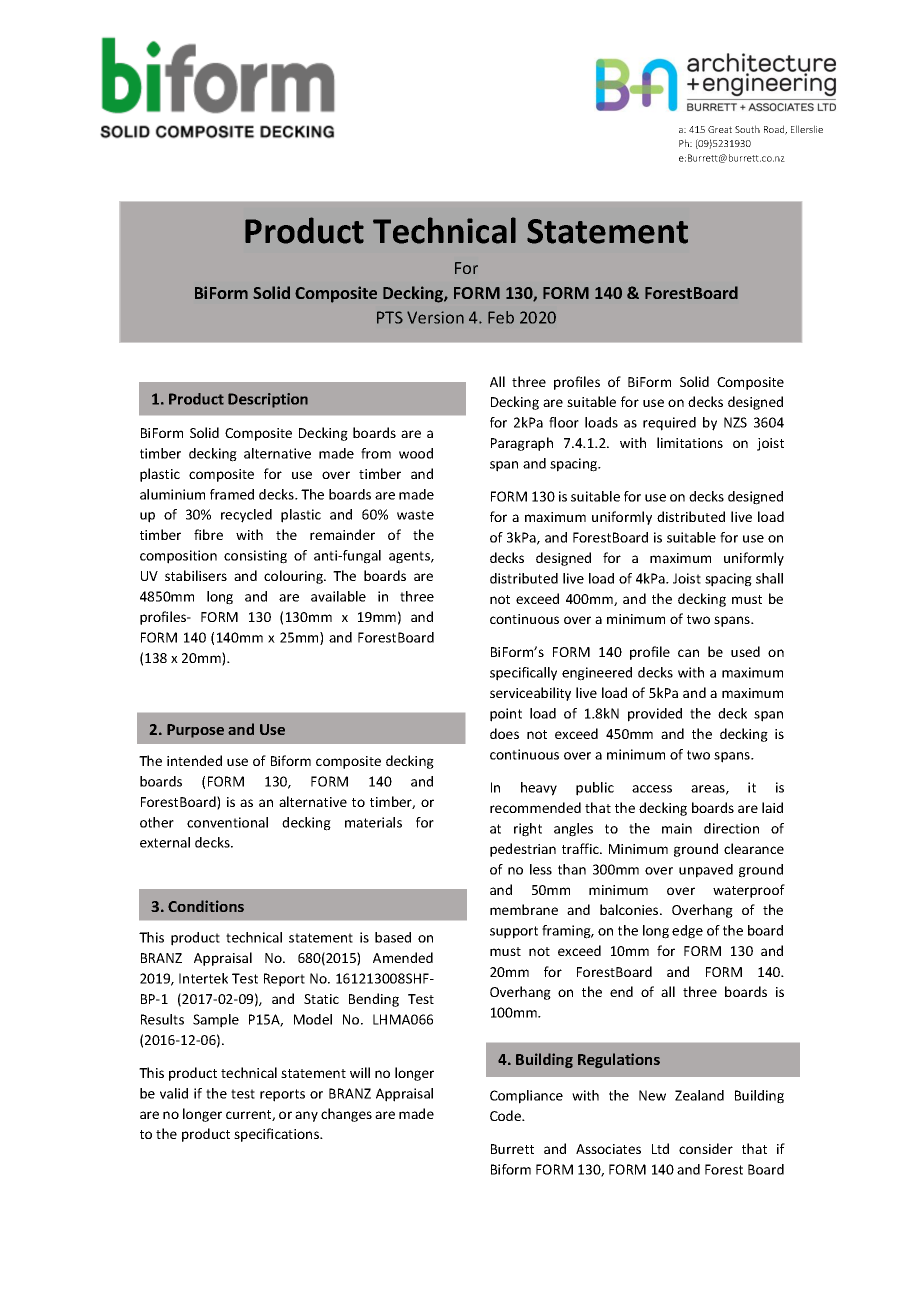 This image has height=1308, width=924. What do you see at coordinates (720, 129) in the image?
I see `Great` at bounding box center [720, 129].
